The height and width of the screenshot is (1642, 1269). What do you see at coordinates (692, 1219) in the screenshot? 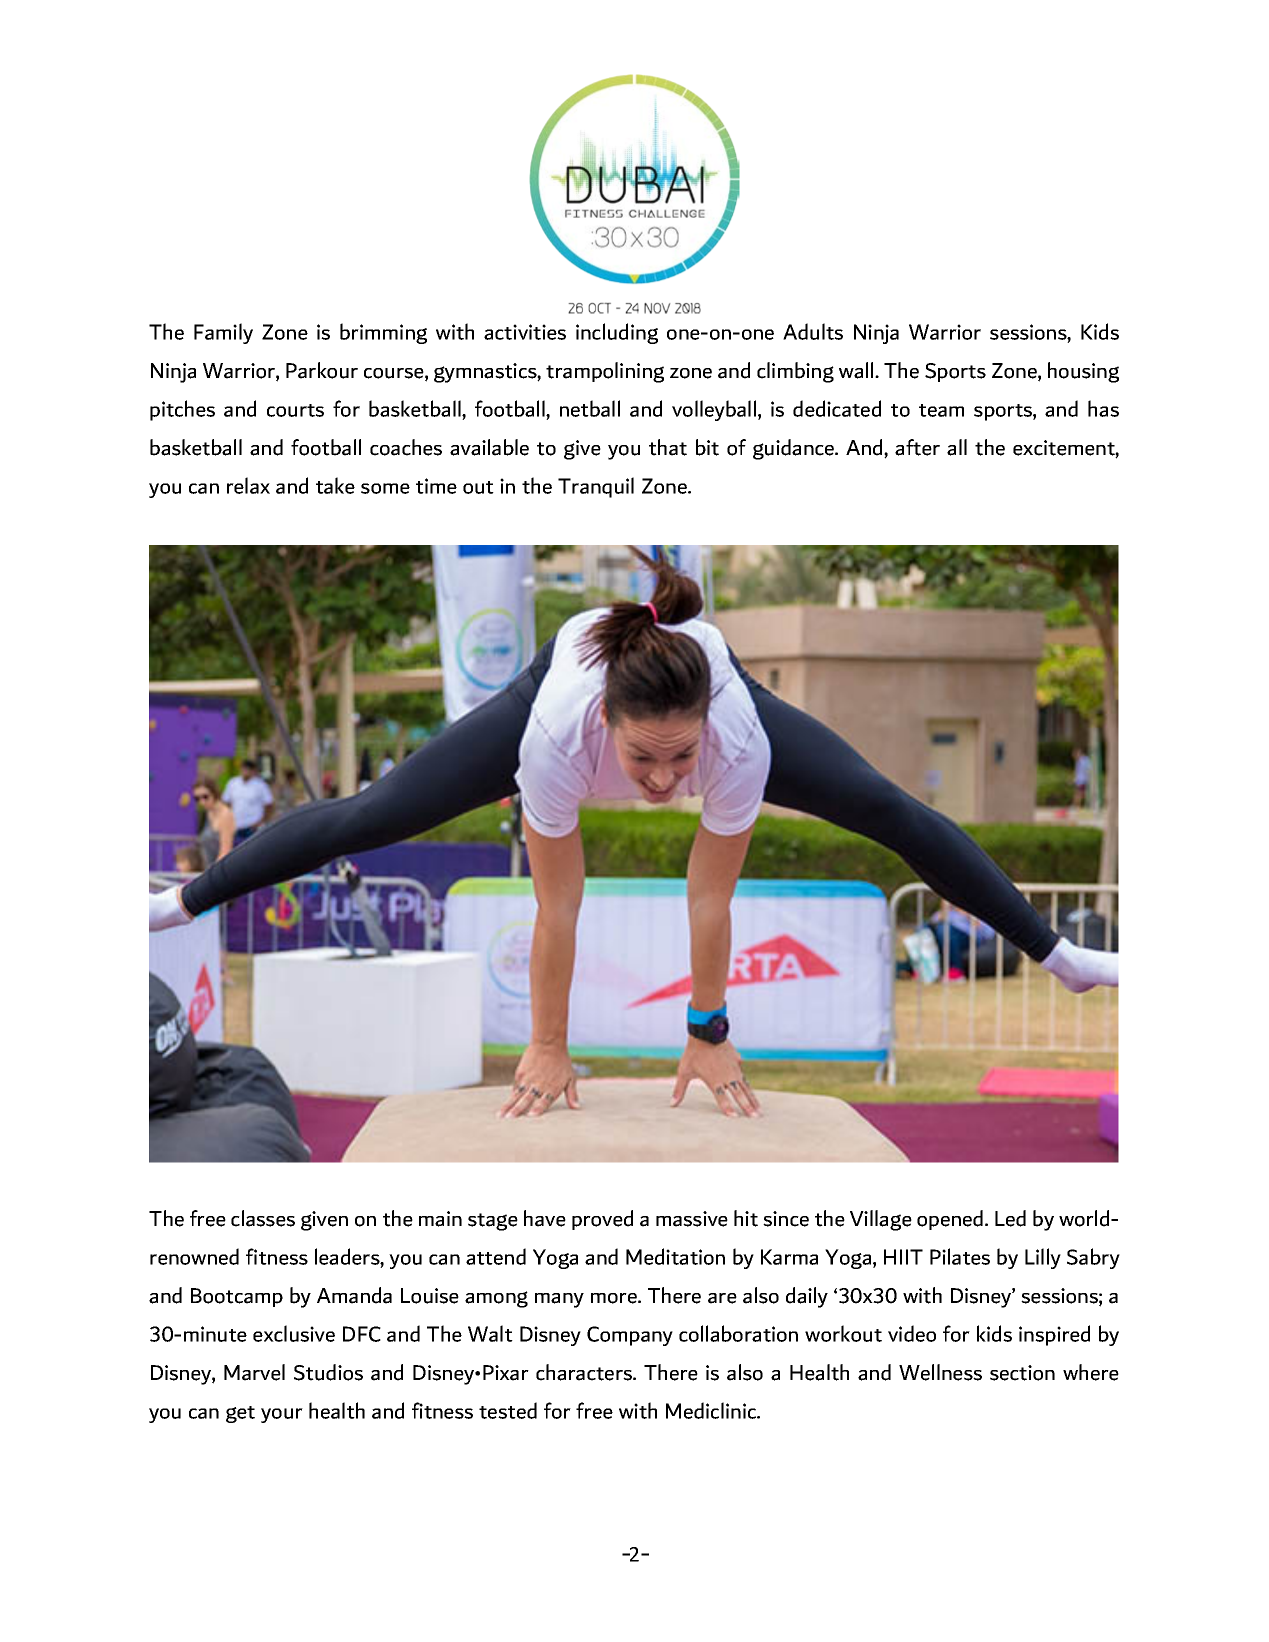
I see `massive` at bounding box center [692, 1219].
